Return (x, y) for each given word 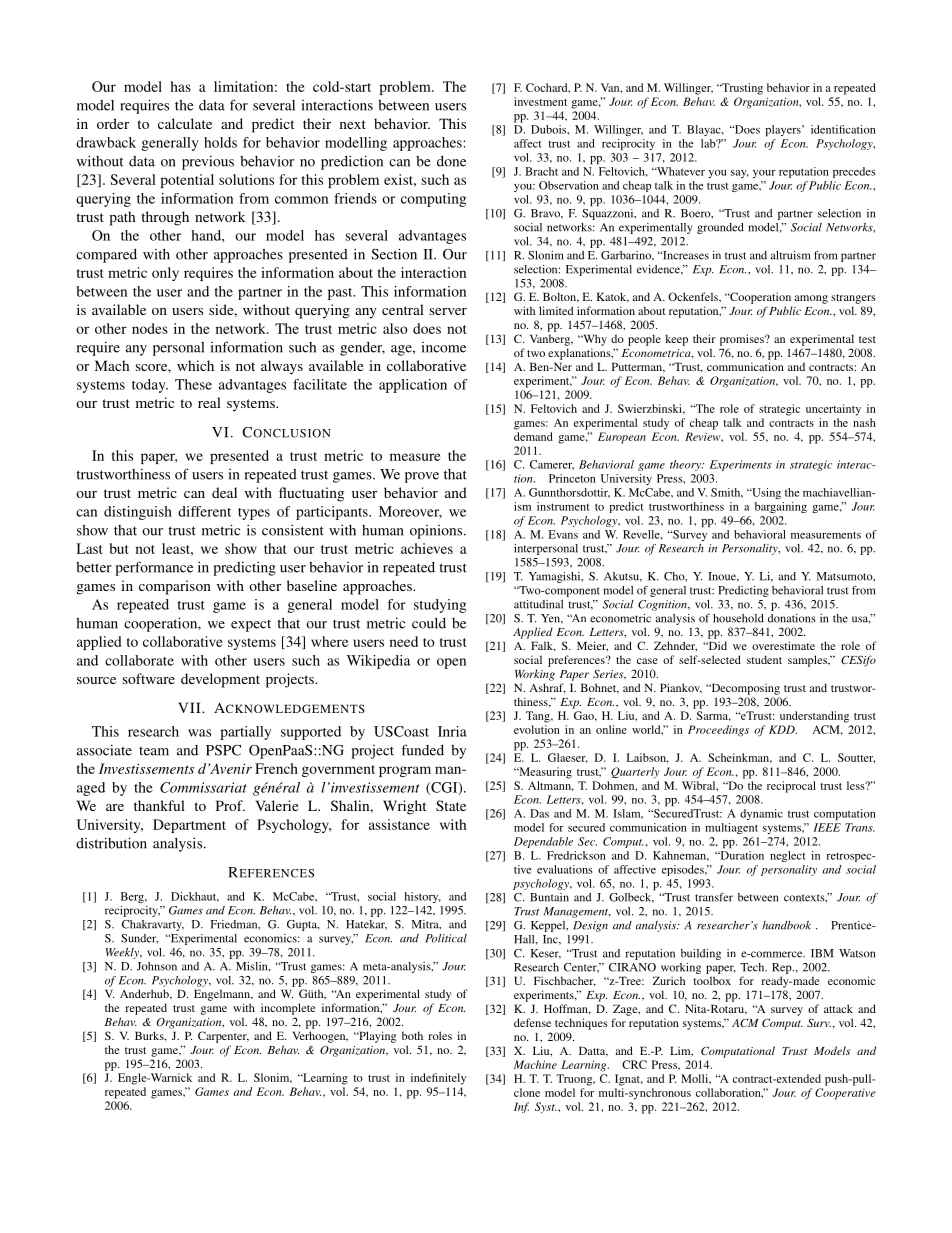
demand (533, 436)
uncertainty (833, 410)
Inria (452, 731)
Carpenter (223, 1037)
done (451, 161)
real (209, 402)
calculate (185, 123)
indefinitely (438, 1079)
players (784, 130)
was (199, 733)
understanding (814, 717)
